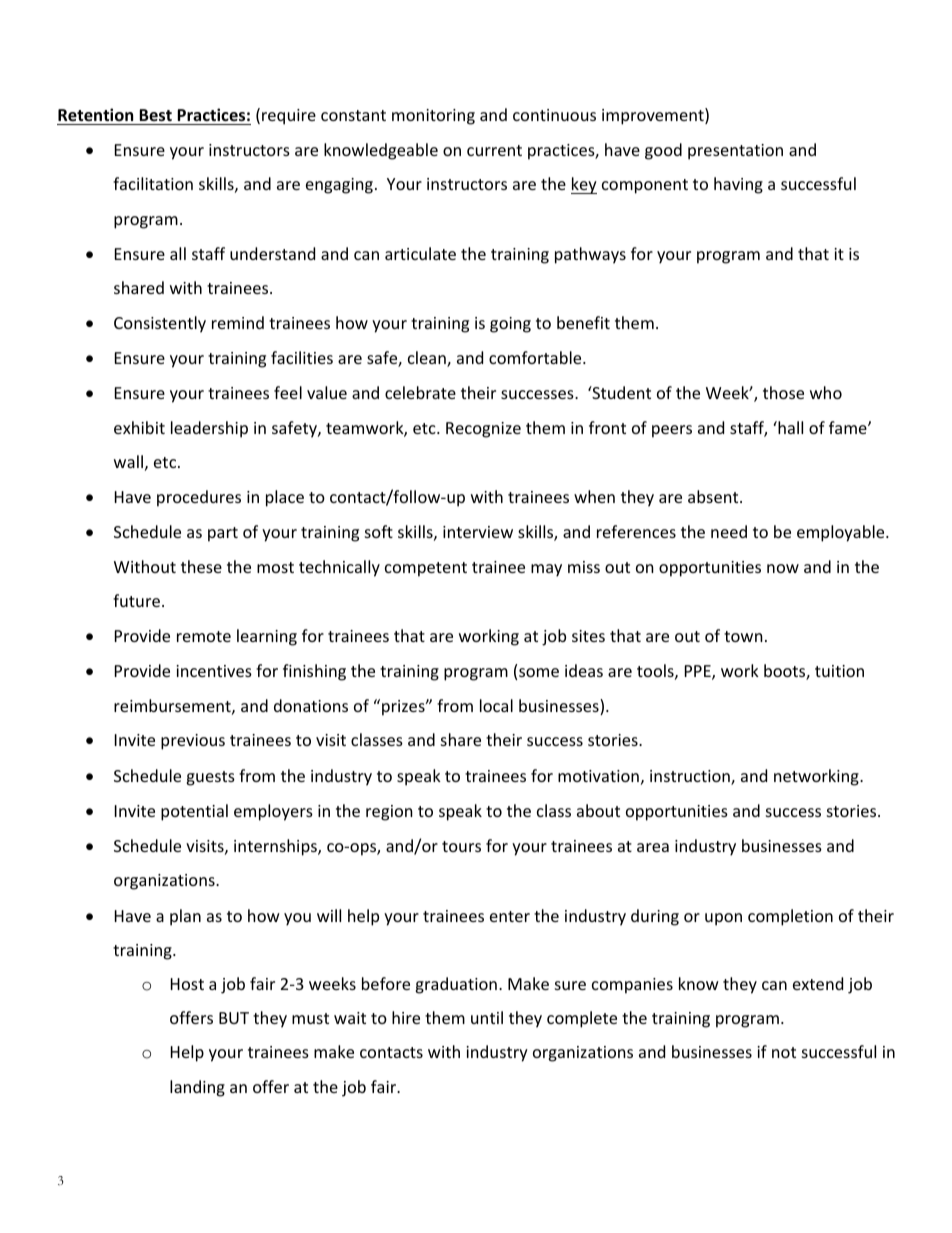 This screenshot has width=952, height=1233. Describe the element at coordinates (743, 636) in the screenshot. I see `town` at that location.
